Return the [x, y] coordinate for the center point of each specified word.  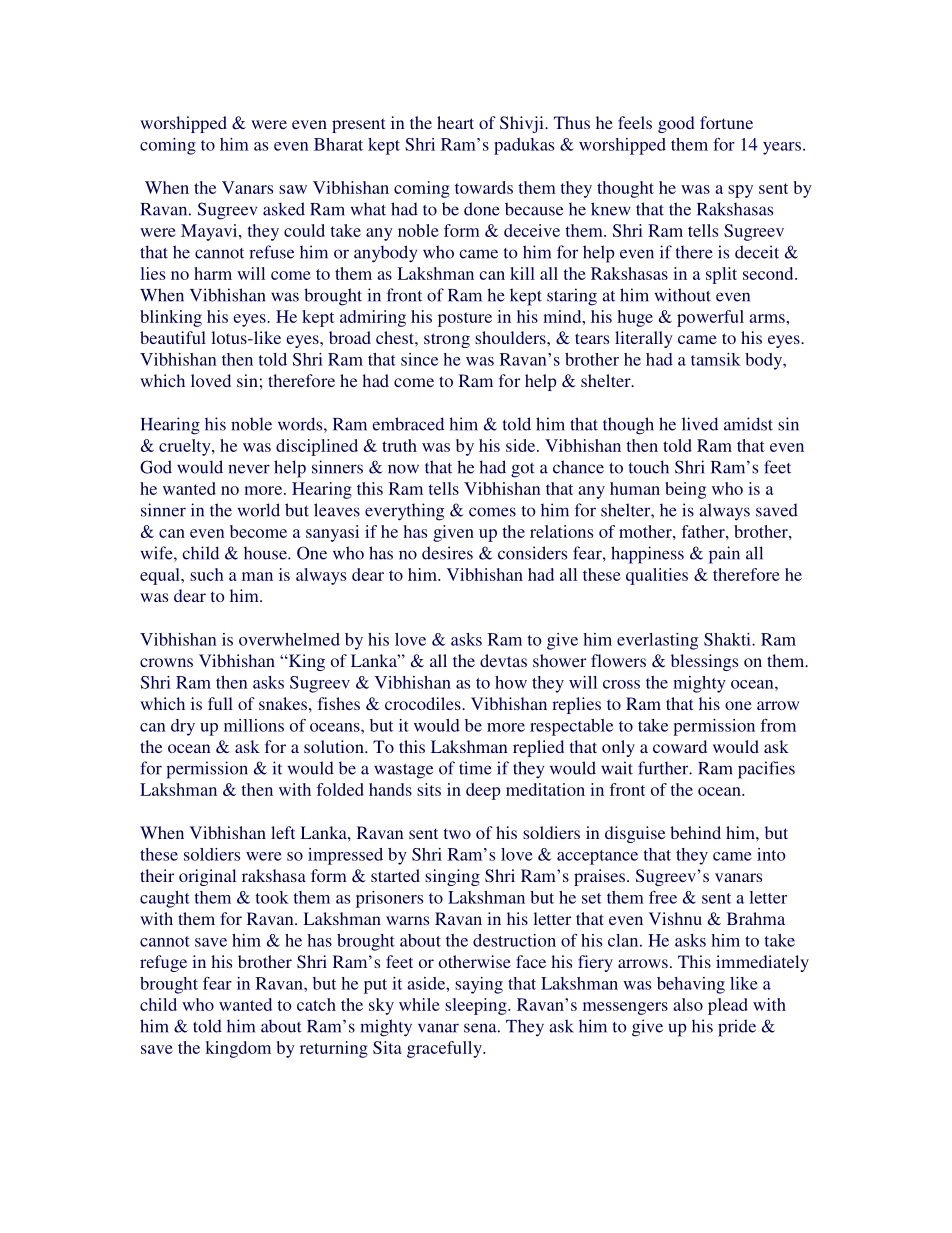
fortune [726, 122]
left [283, 832]
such [206, 574]
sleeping [477, 1006]
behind [695, 832]
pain [724, 555]
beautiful [173, 337]
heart [455, 122]
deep [483, 791]
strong [447, 340]
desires [447, 553]
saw [293, 189]
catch [316, 1004]
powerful [710, 318]
